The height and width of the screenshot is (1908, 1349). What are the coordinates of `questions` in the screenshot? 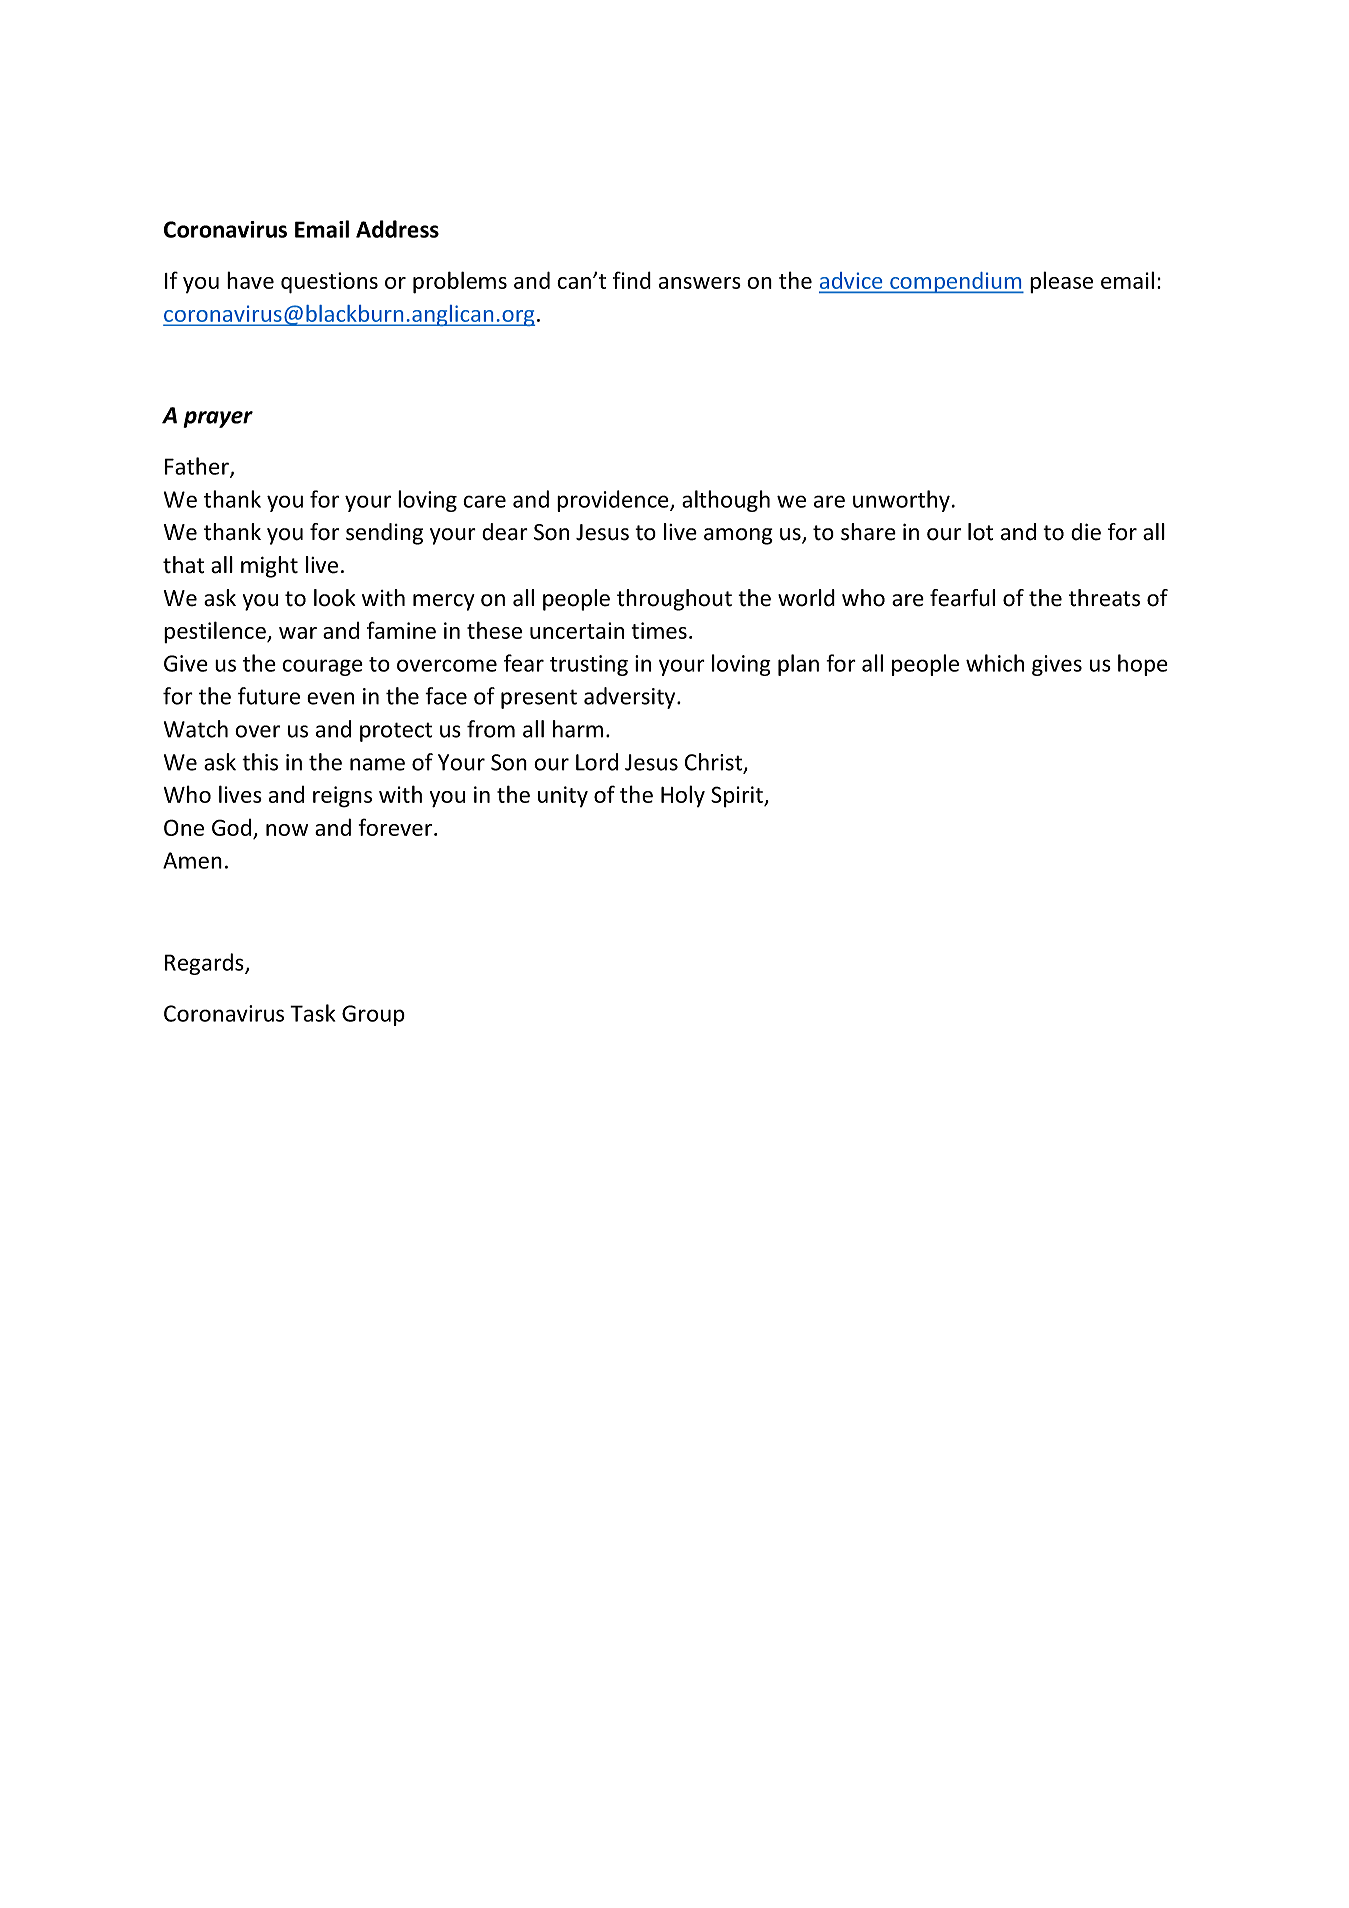 It's located at (329, 283).
